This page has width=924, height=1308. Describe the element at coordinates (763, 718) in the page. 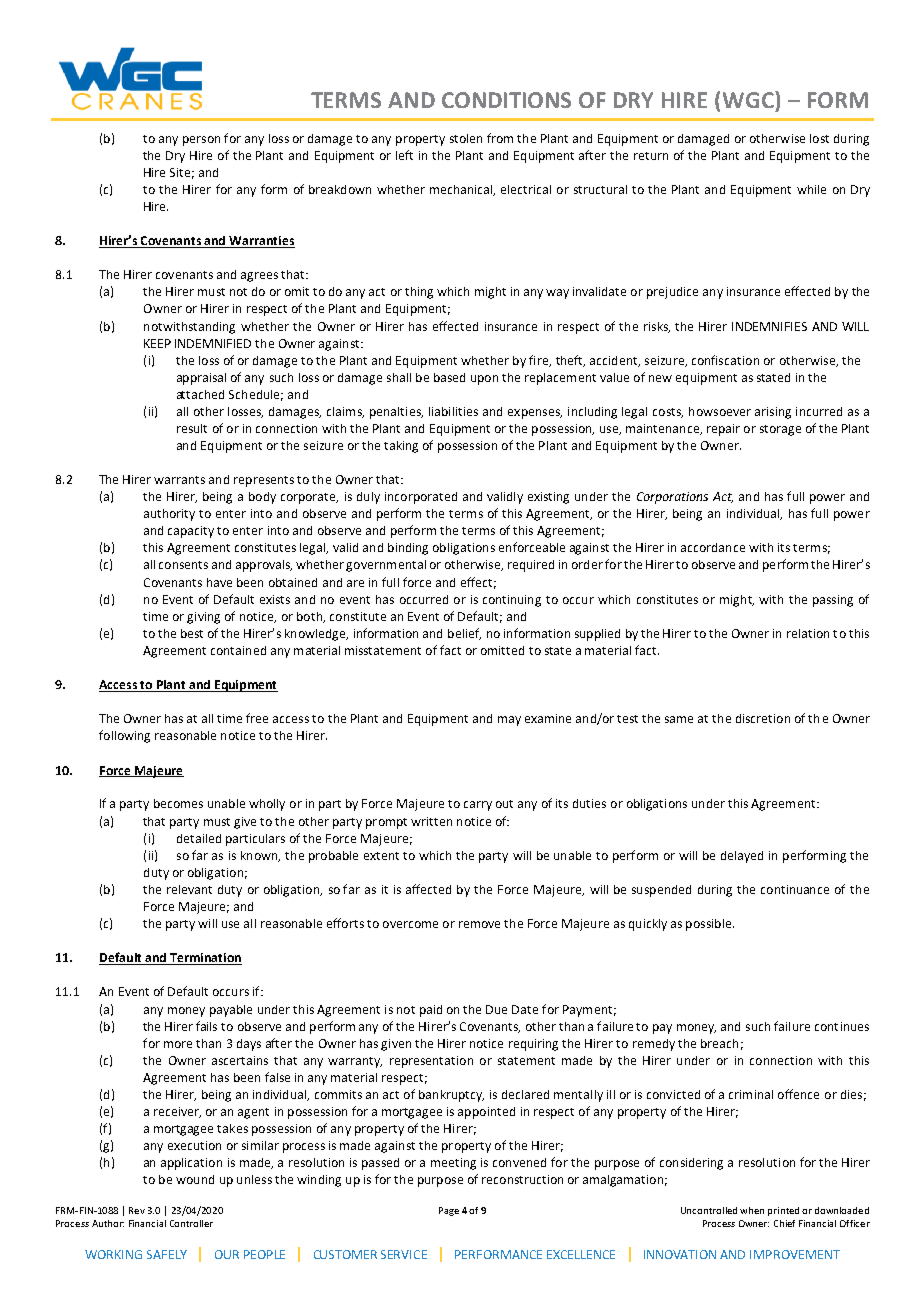

I see `discretion` at that location.
